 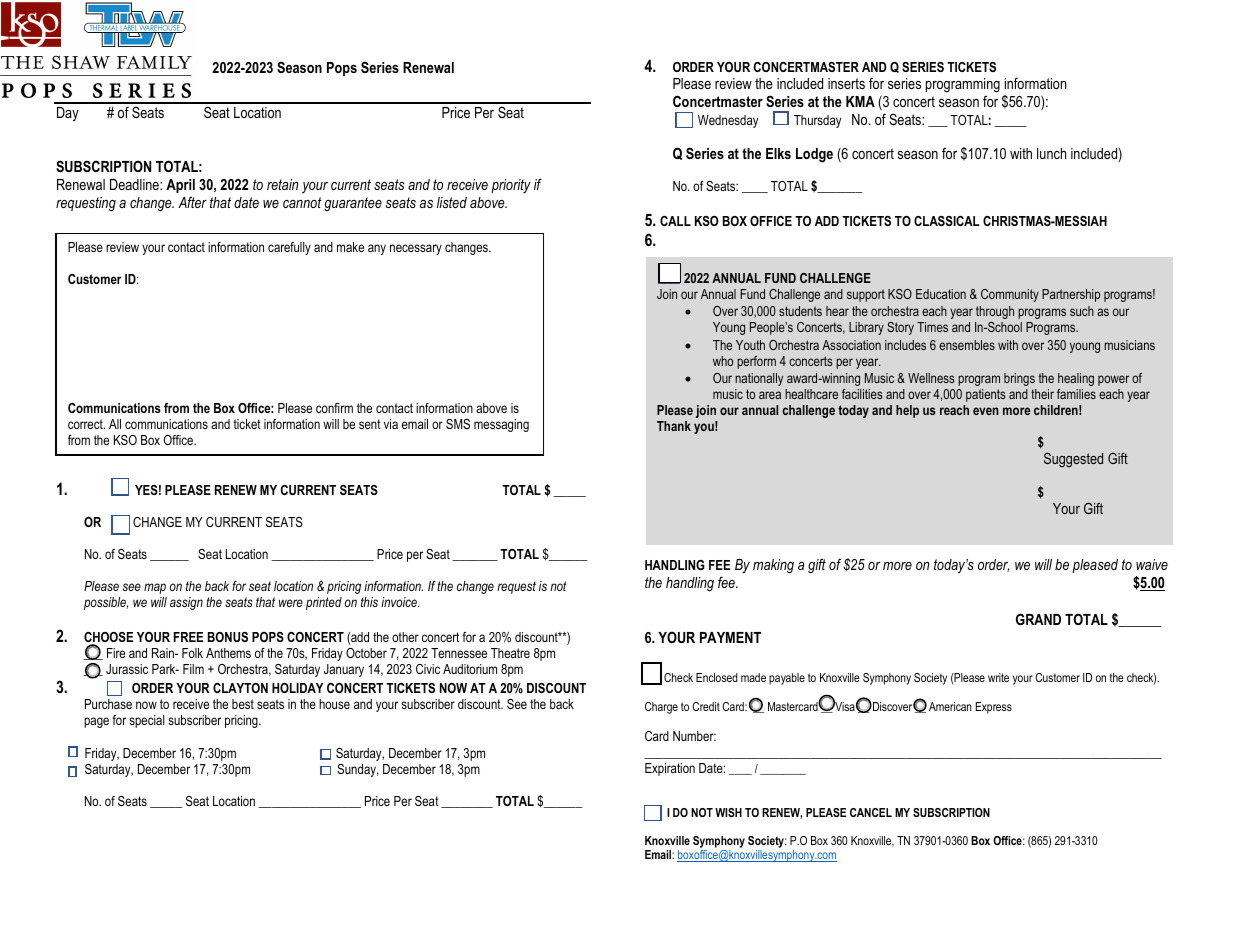 I want to click on correct, so click(x=86, y=424).
